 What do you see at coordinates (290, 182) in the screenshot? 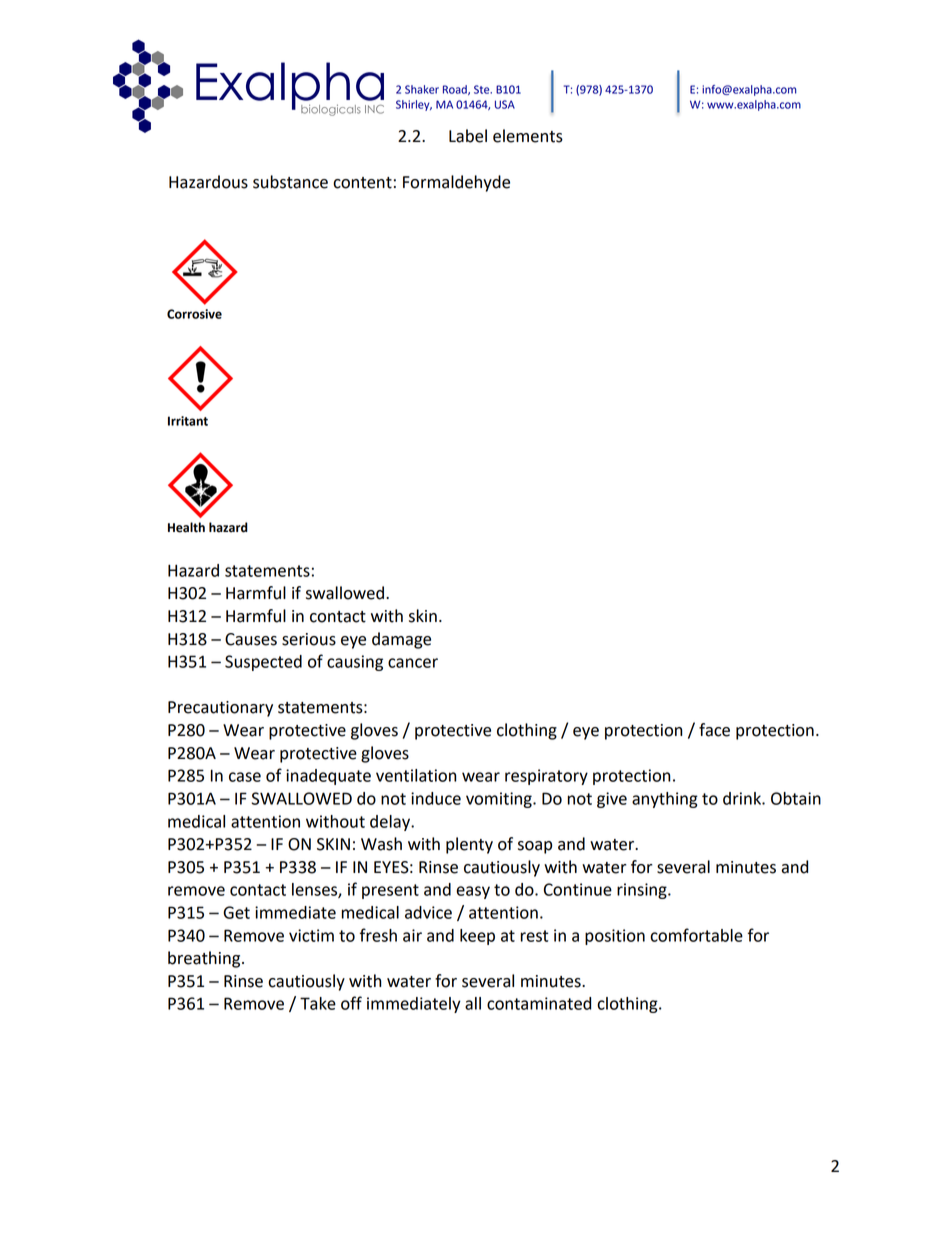
I see `substance` at bounding box center [290, 182].
